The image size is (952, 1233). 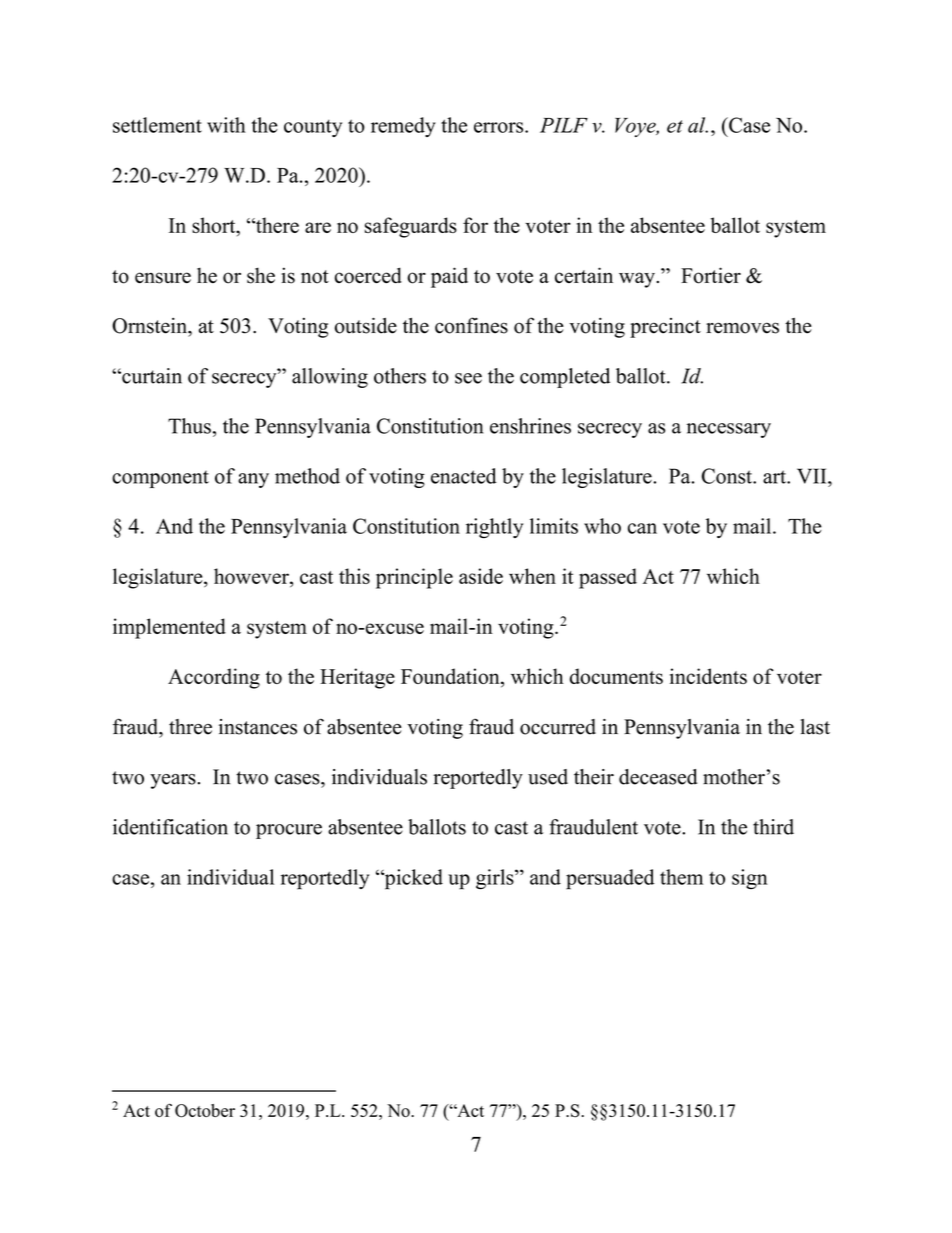 I want to click on enacted, so click(x=464, y=476).
